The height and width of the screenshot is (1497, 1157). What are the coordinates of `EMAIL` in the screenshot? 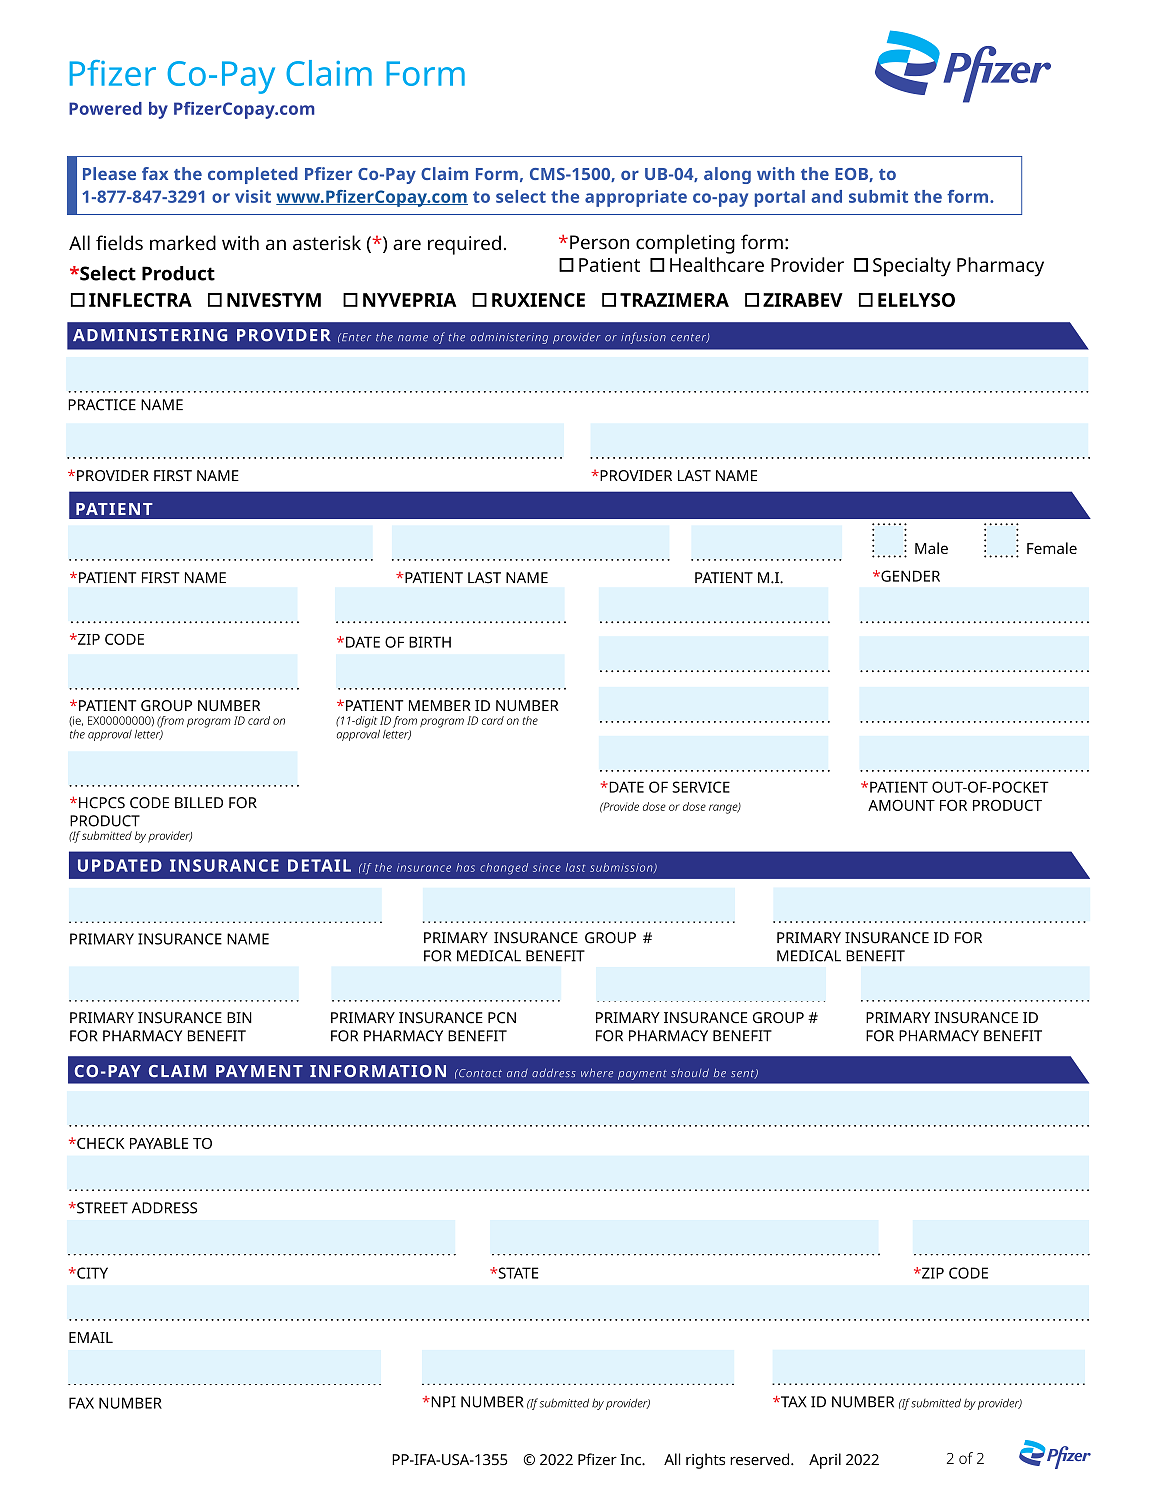 It's located at (91, 1337).
